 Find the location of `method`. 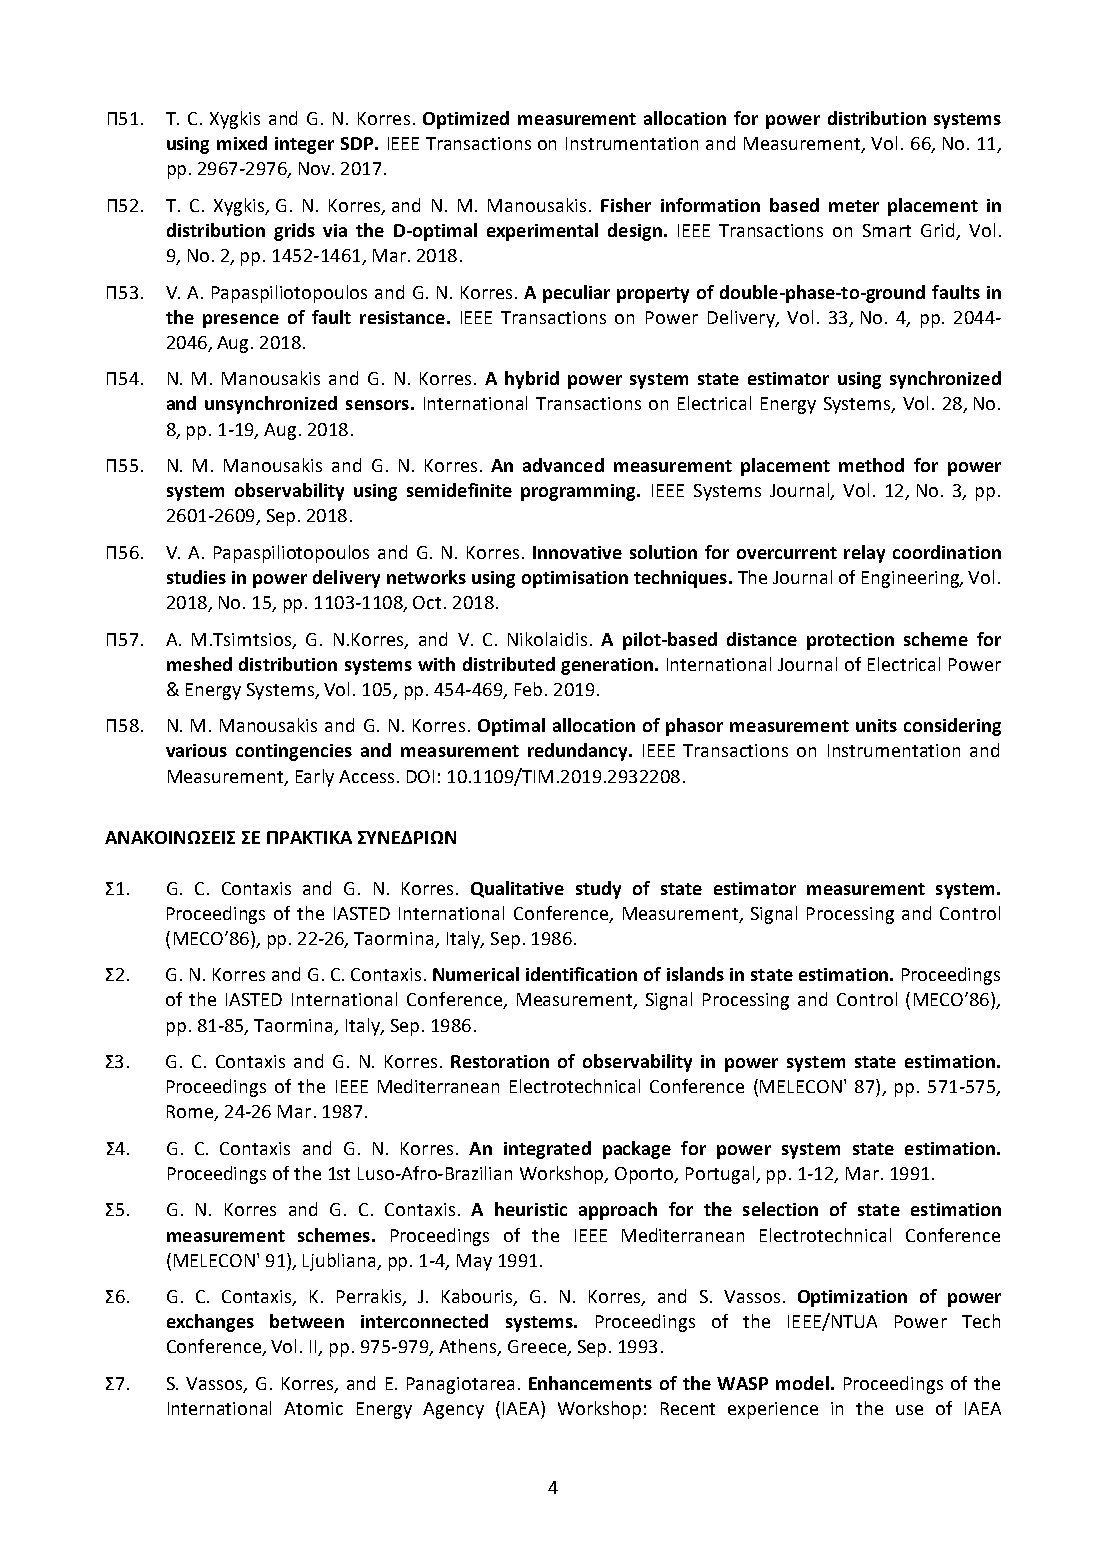

method is located at coordinates (871, 465).
